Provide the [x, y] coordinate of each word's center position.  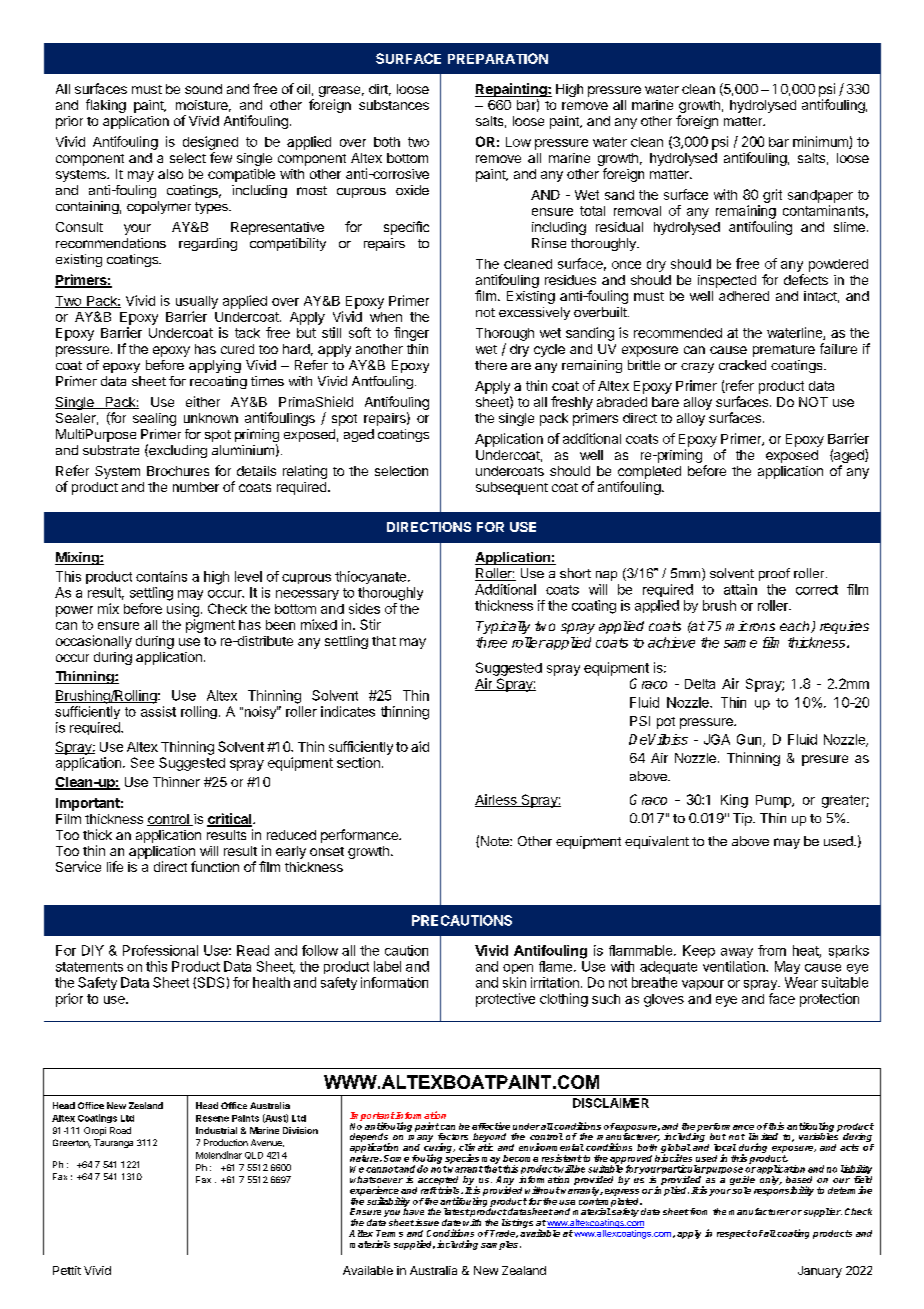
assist [158, 711]
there [491, 365]
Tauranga [113, 1143]
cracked [742, 365]
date [451, 1222]
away [737, 953]
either [203, 401]
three [491, 642]
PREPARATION [498, 58]
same [740, 644]
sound [203, 89]
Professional [160, 950]
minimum [821, 142]
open [518, 969]
